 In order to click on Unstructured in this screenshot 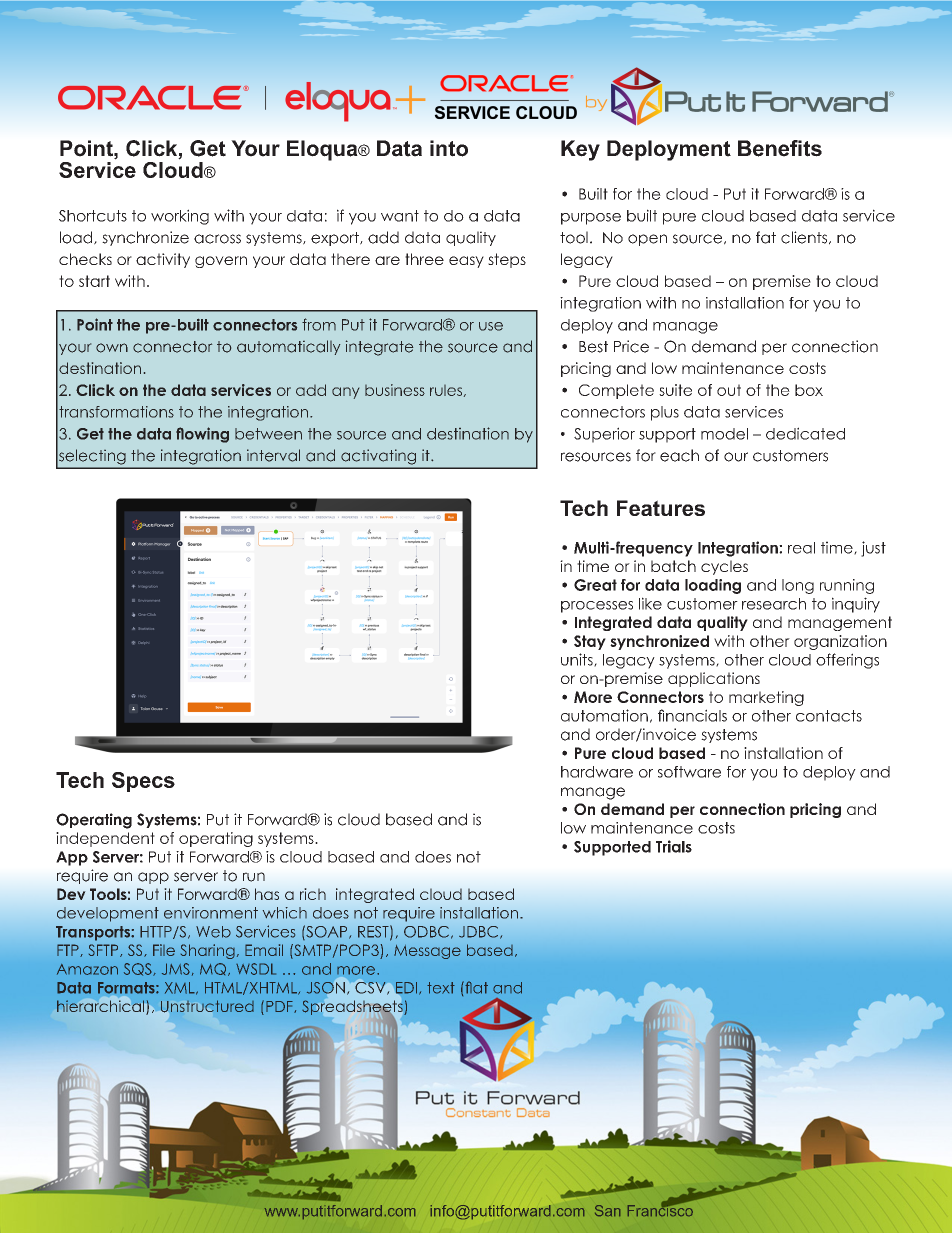, I will do `click(207, 1006)`.
